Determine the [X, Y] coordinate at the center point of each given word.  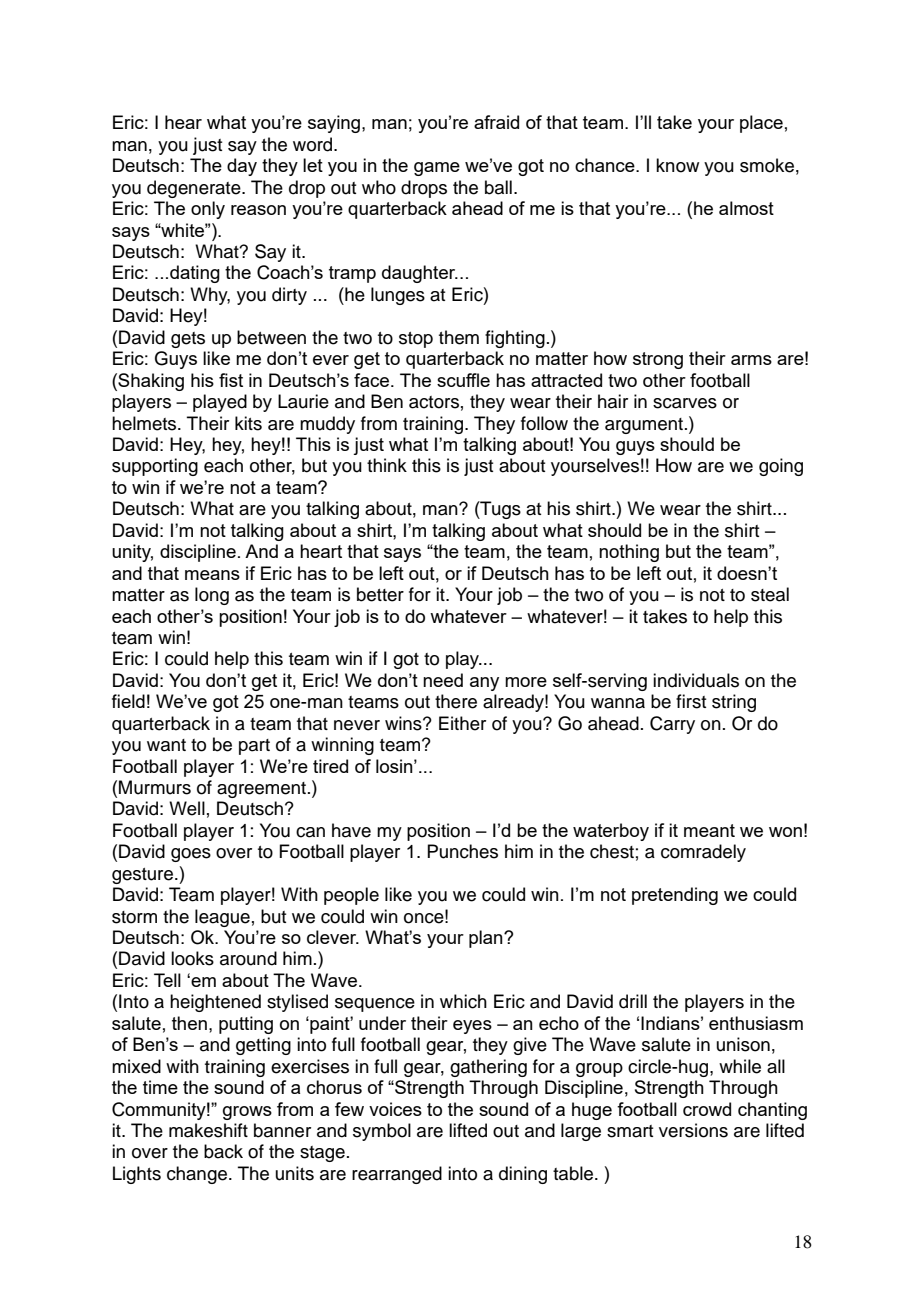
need [443, 680]
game [437, 169]
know [677, 165]
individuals [696, 680]
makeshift [208, 1130]
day [242, 167]
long [212, 596]
